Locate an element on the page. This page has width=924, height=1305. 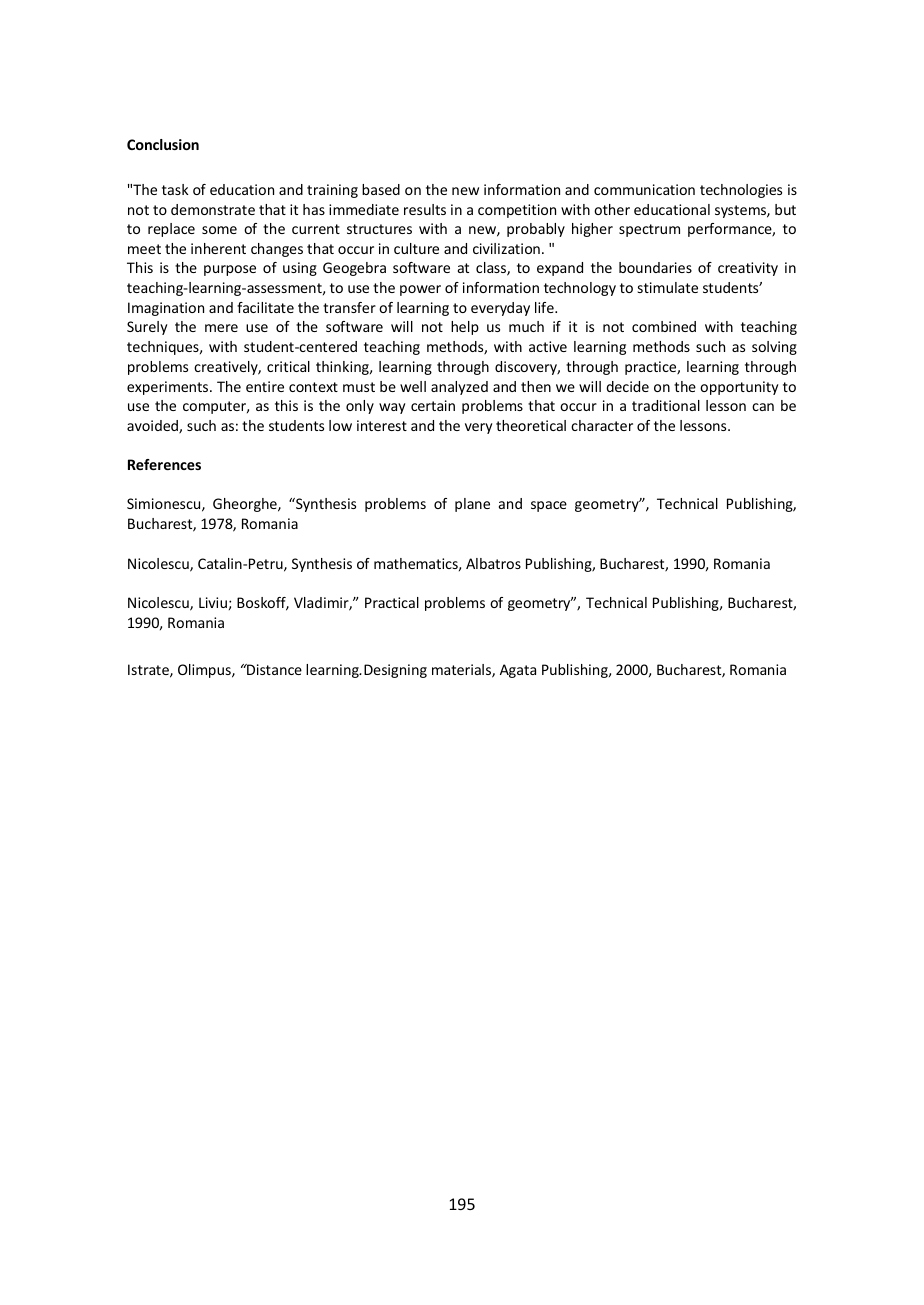
Practical is located at coordinates (392, 602).
